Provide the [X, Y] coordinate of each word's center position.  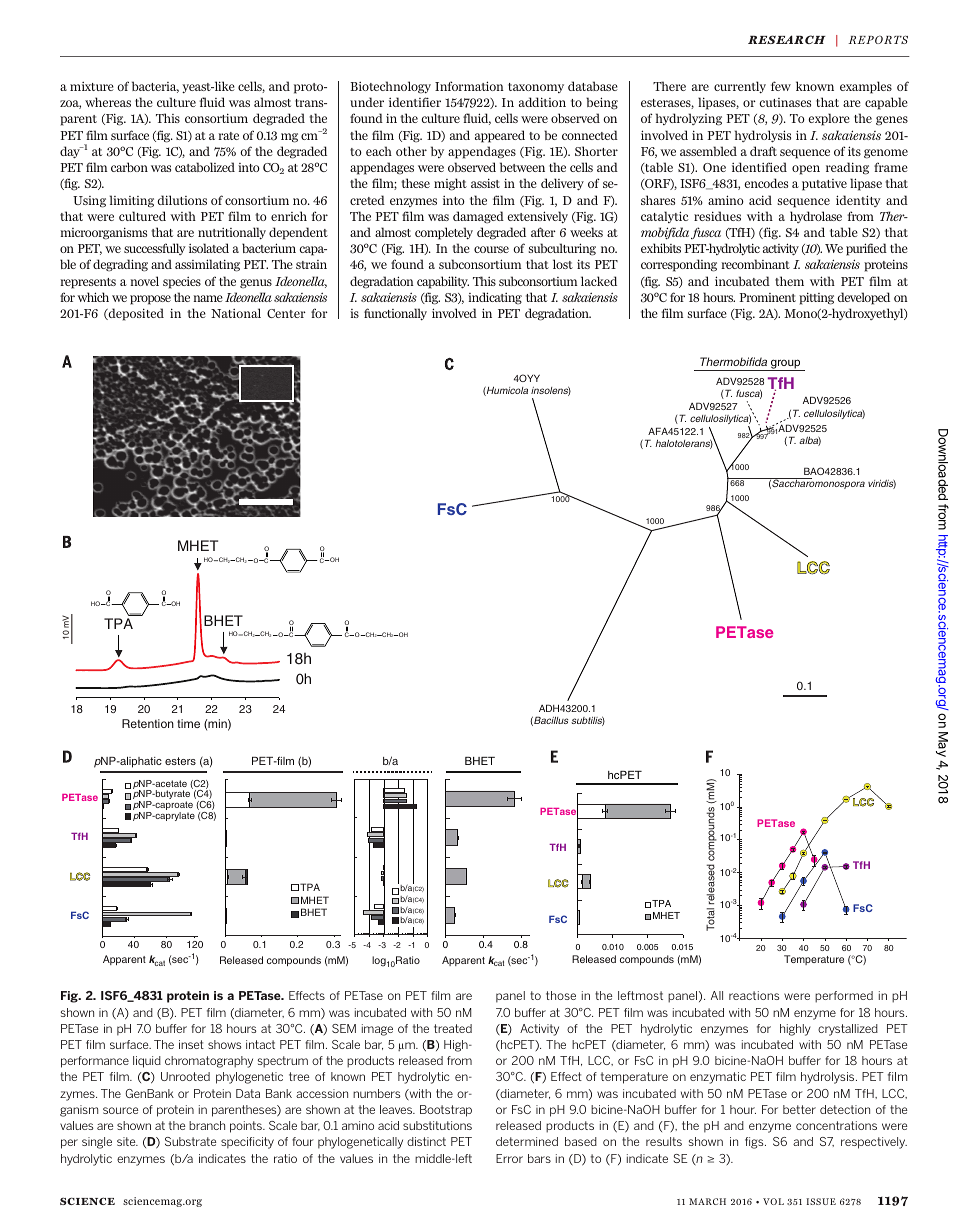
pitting [816, 298]
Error [509, 1158]
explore [829, 119]
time [188, 723]
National [236, 313]
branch [207, 1125]
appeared [500, 136]
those [561, 995]
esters [180, 761]
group [786, 365]
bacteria [155, 87]
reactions [754, 995]
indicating [495, 298]
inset [191, 1044]
